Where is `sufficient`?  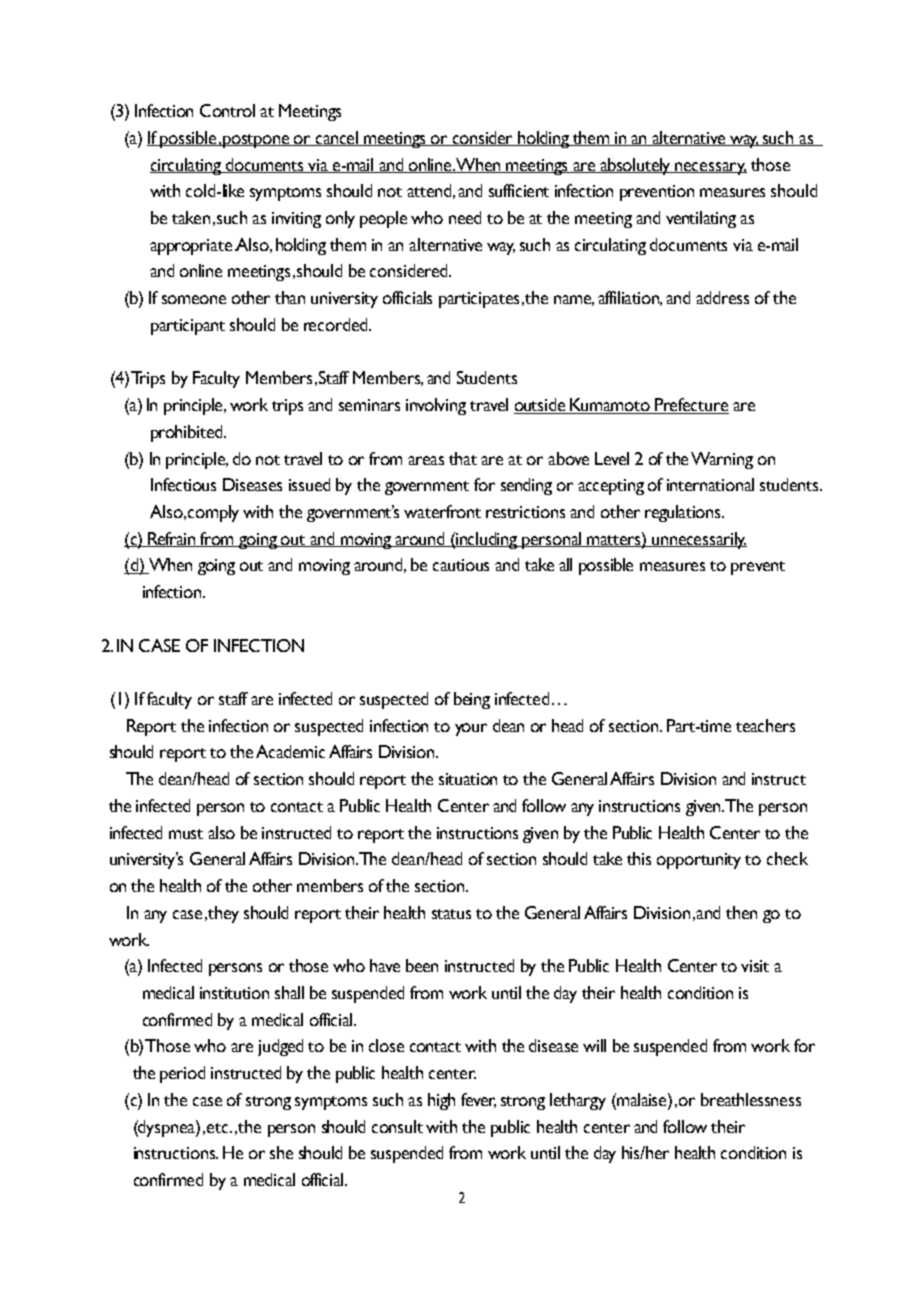 sufficient is located at coordinates (519, 190).
